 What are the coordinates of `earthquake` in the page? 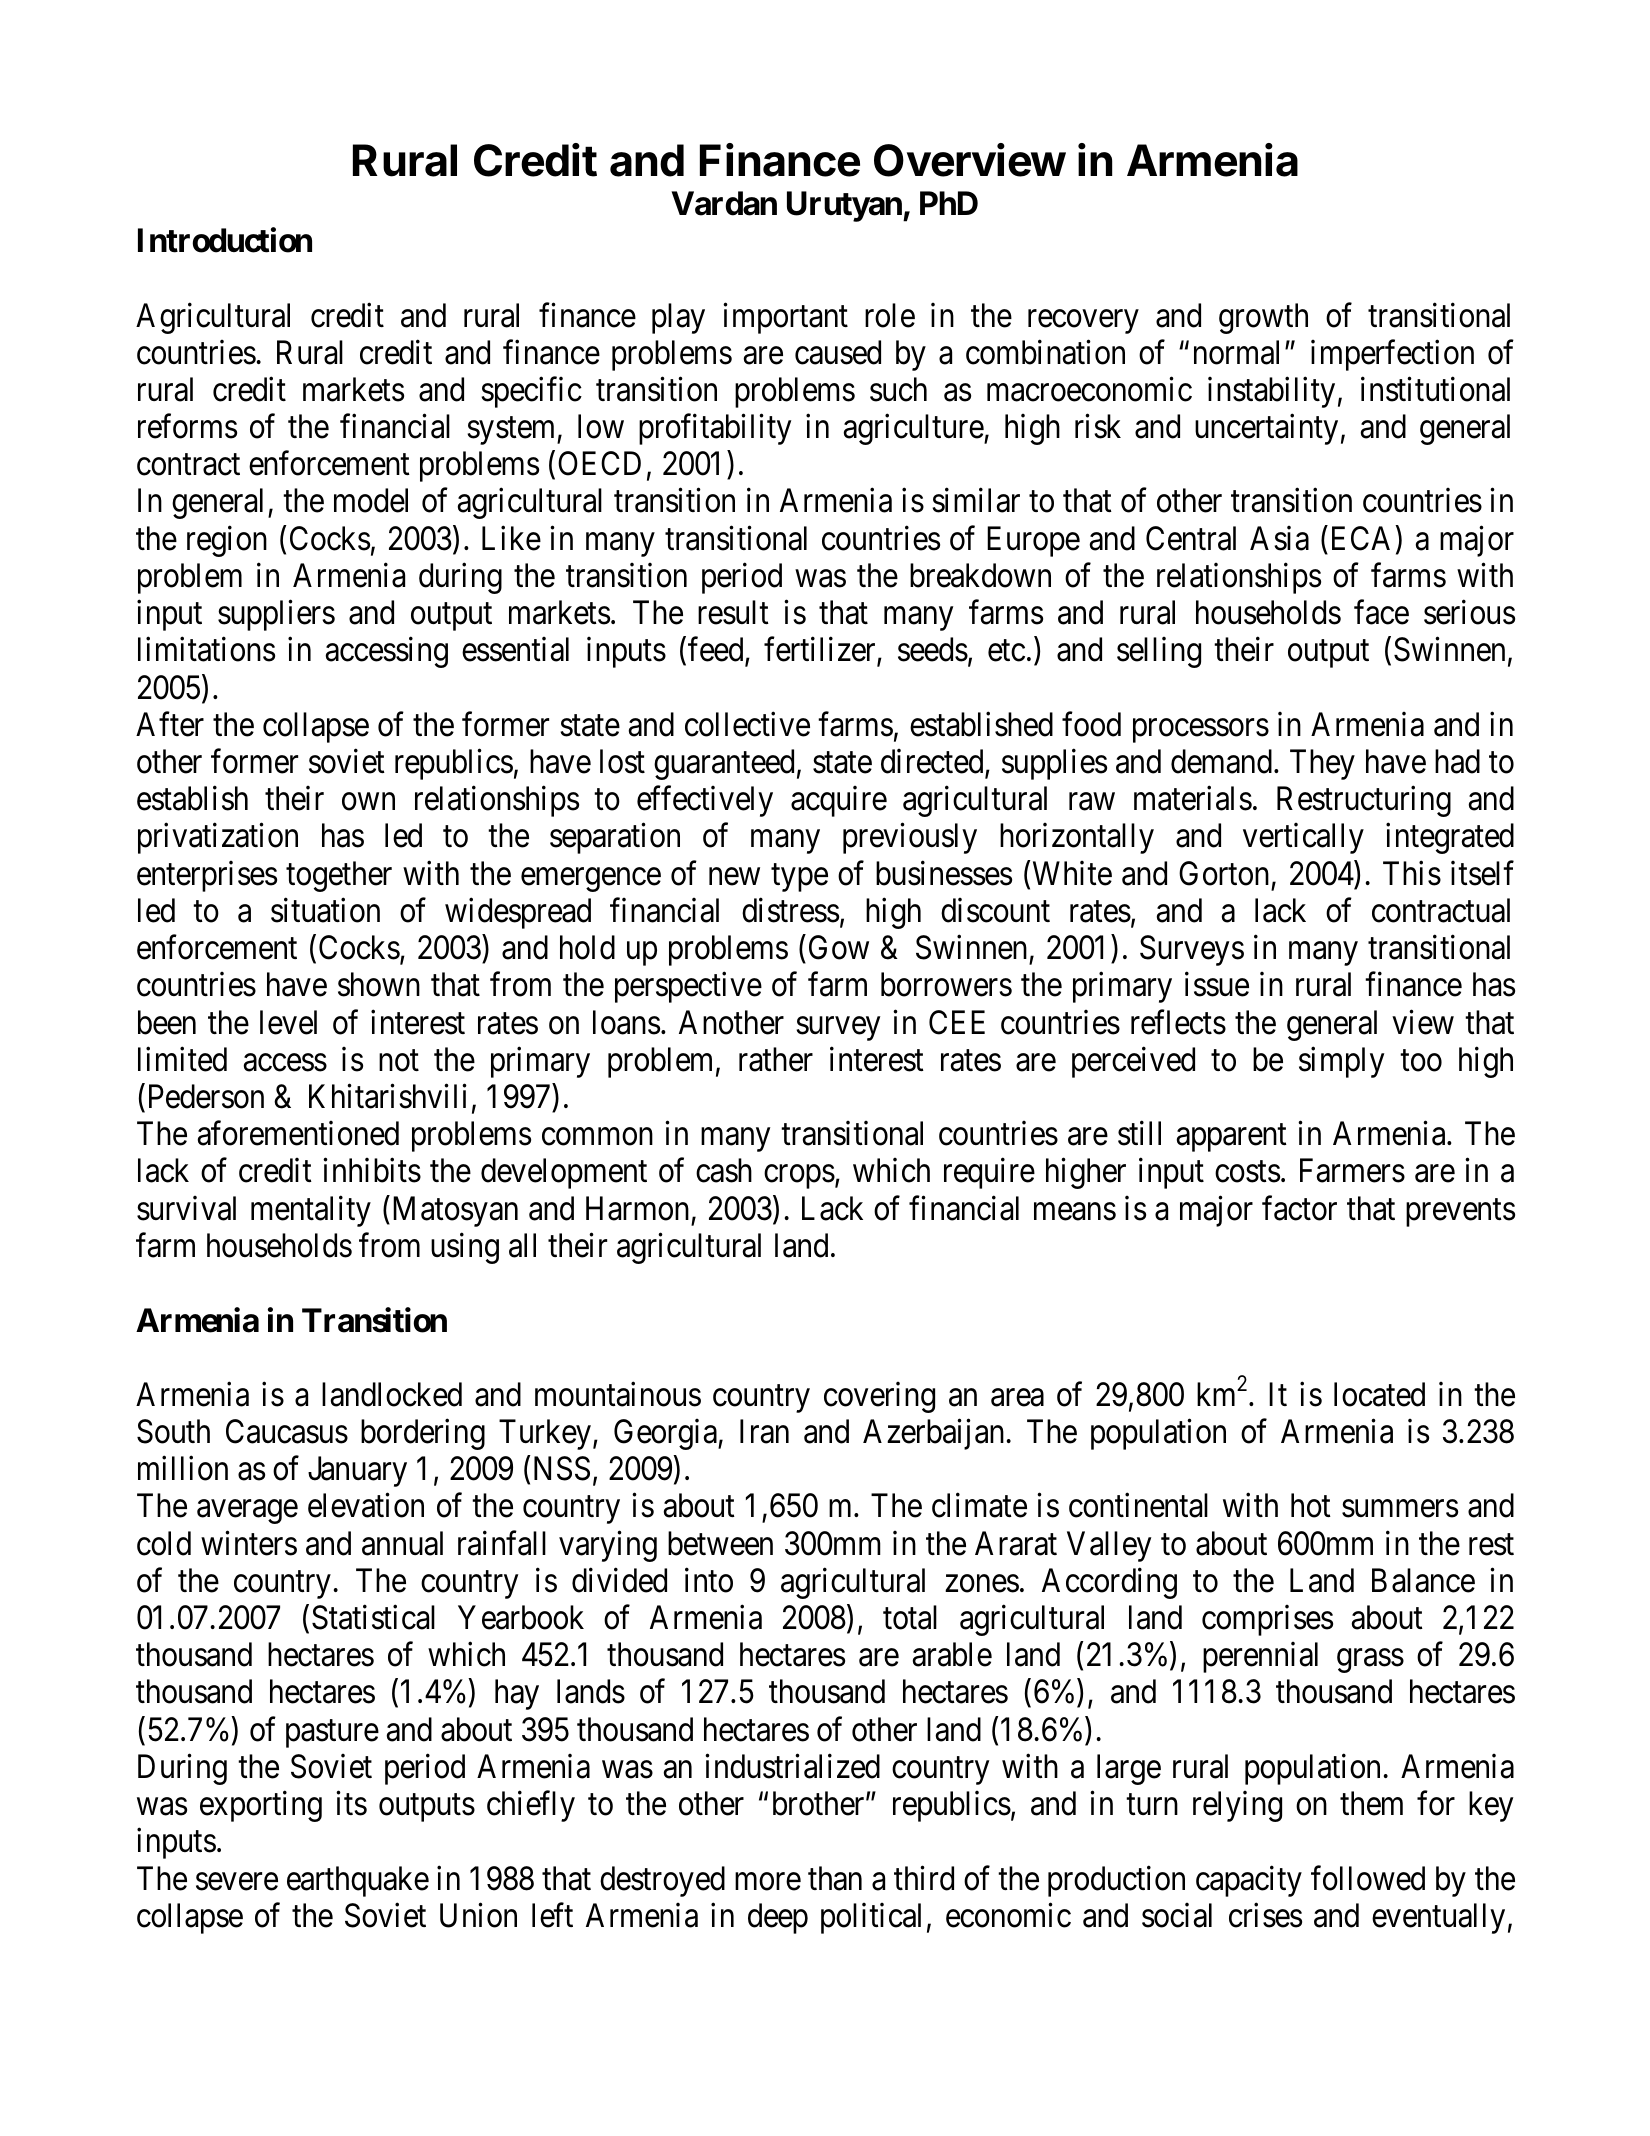 It's located at (358, 1881).
